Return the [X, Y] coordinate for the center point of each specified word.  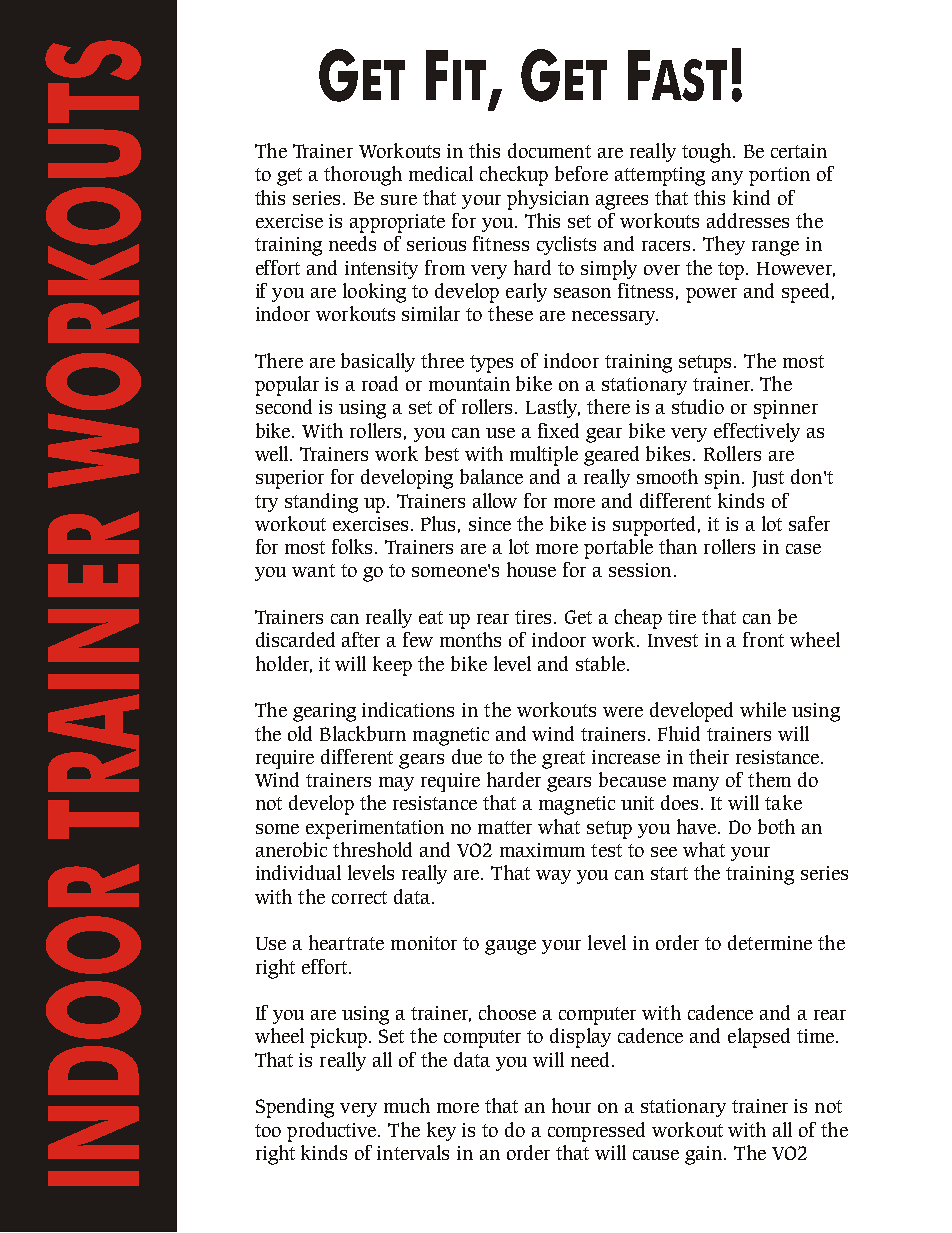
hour [571, 1105]
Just [768, 479]
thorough [363, 176]
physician [548, 200]
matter [505, 827]
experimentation [375, 829]
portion [779, 176]
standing [321, 503]
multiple [544, 456]
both [776, 826]
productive [333, 1132]
